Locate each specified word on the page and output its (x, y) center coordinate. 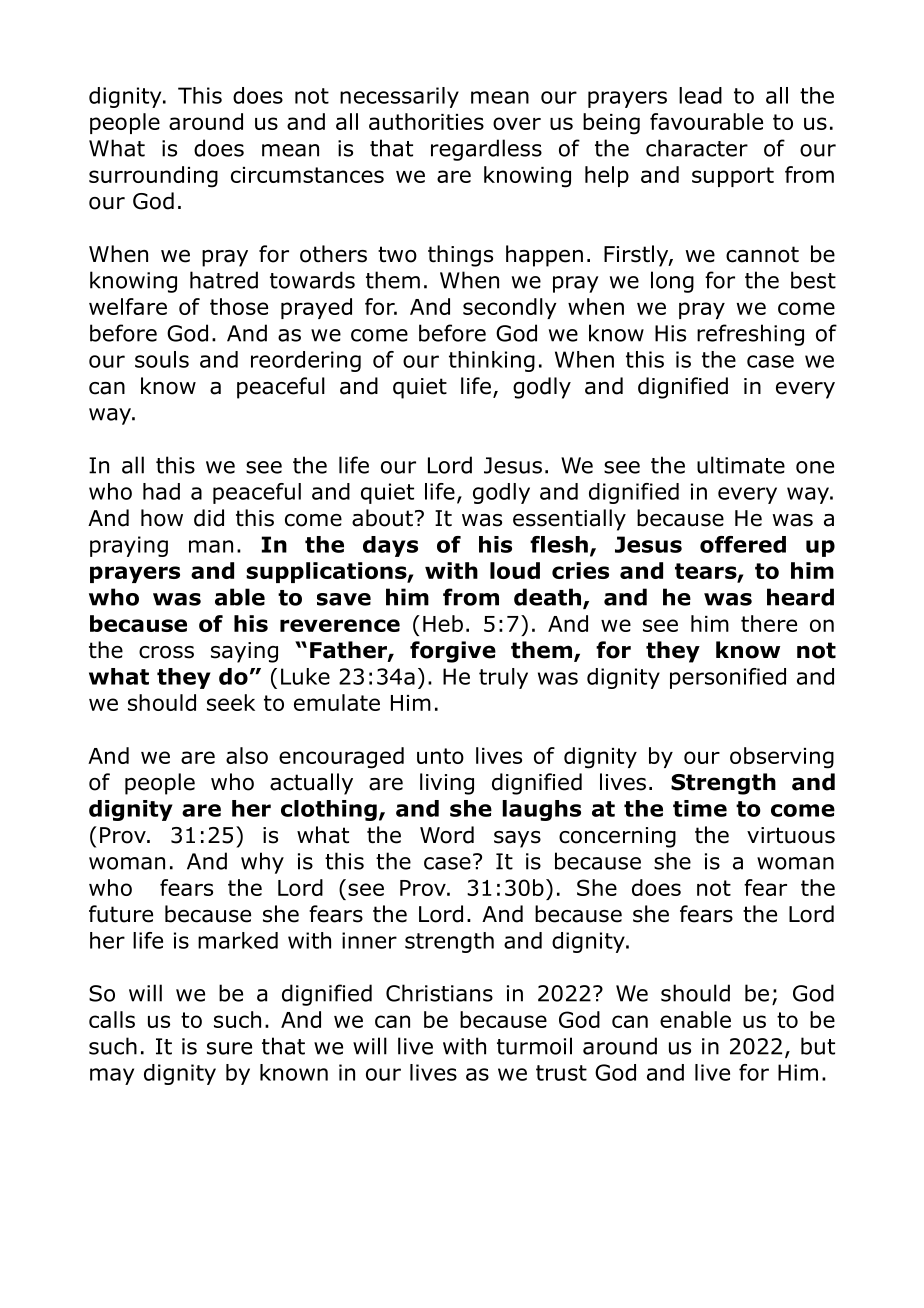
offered (743, 544)
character (697, 148)
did (209, 518)
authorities (426, 121)
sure (229, 1048)
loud (515, 570)
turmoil (534, 1046)
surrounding (153, 177)
